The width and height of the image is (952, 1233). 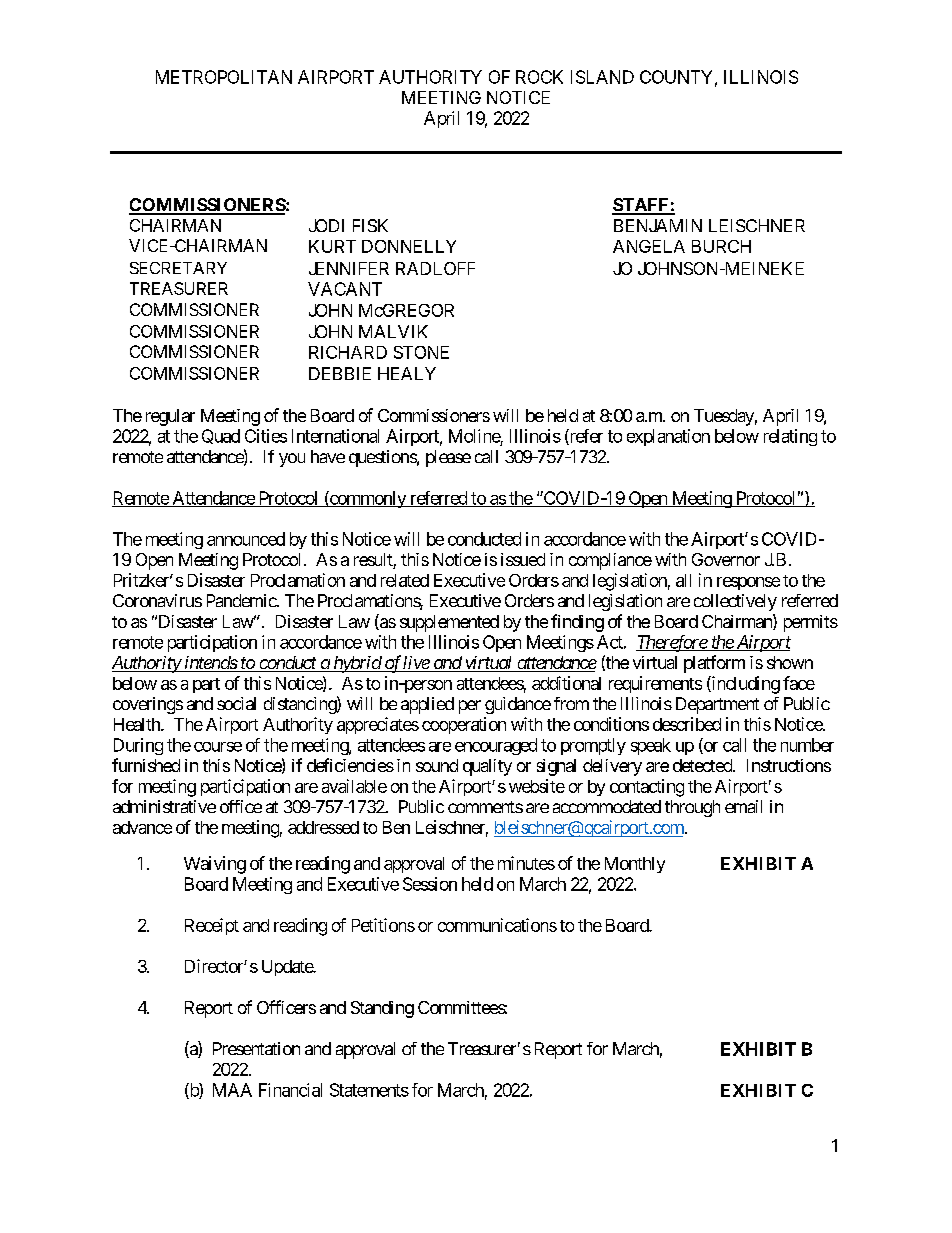 I want to click on Moline, so click(x=475, y=436).
